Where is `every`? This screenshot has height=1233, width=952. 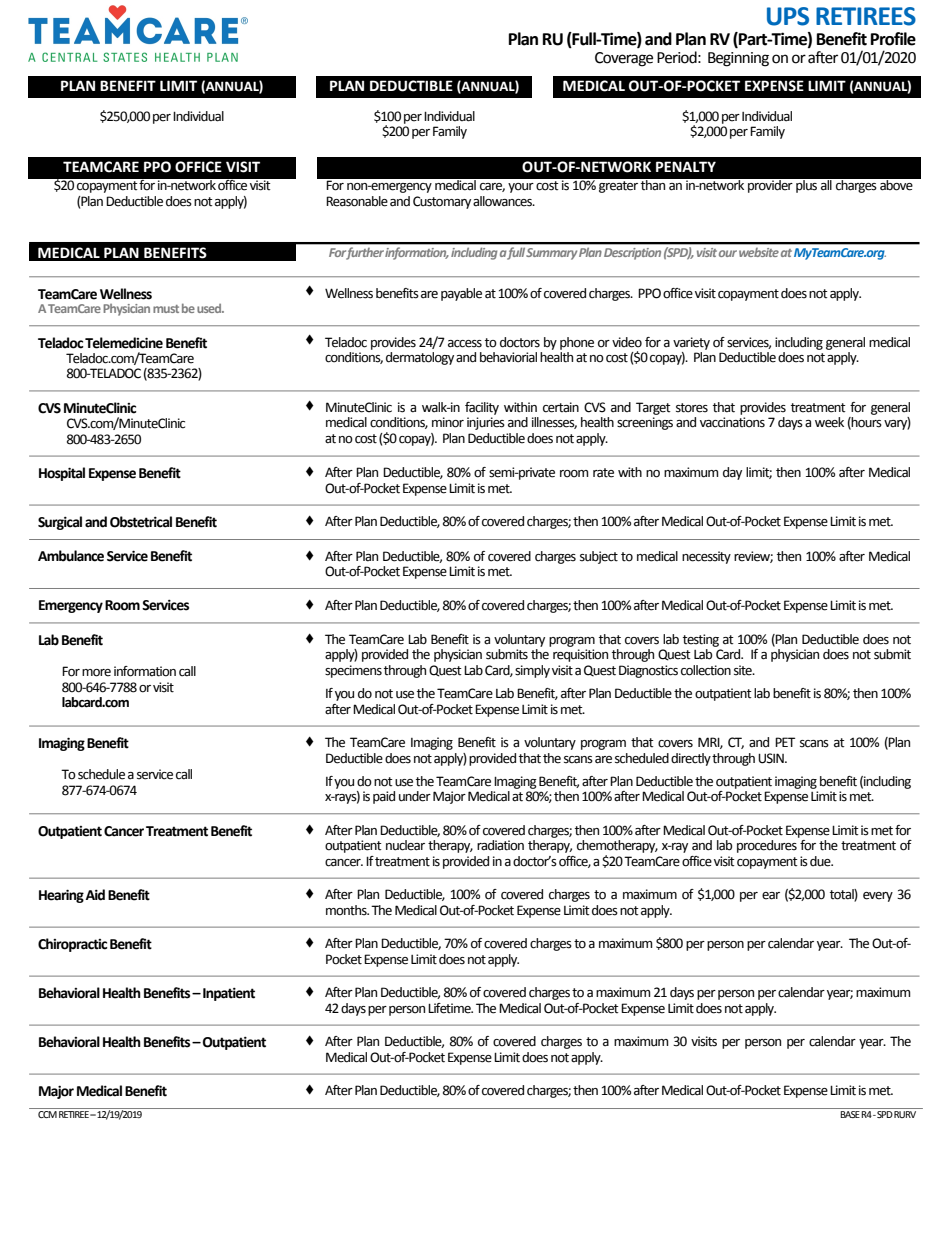
every is located at coordinates (878, 897).
